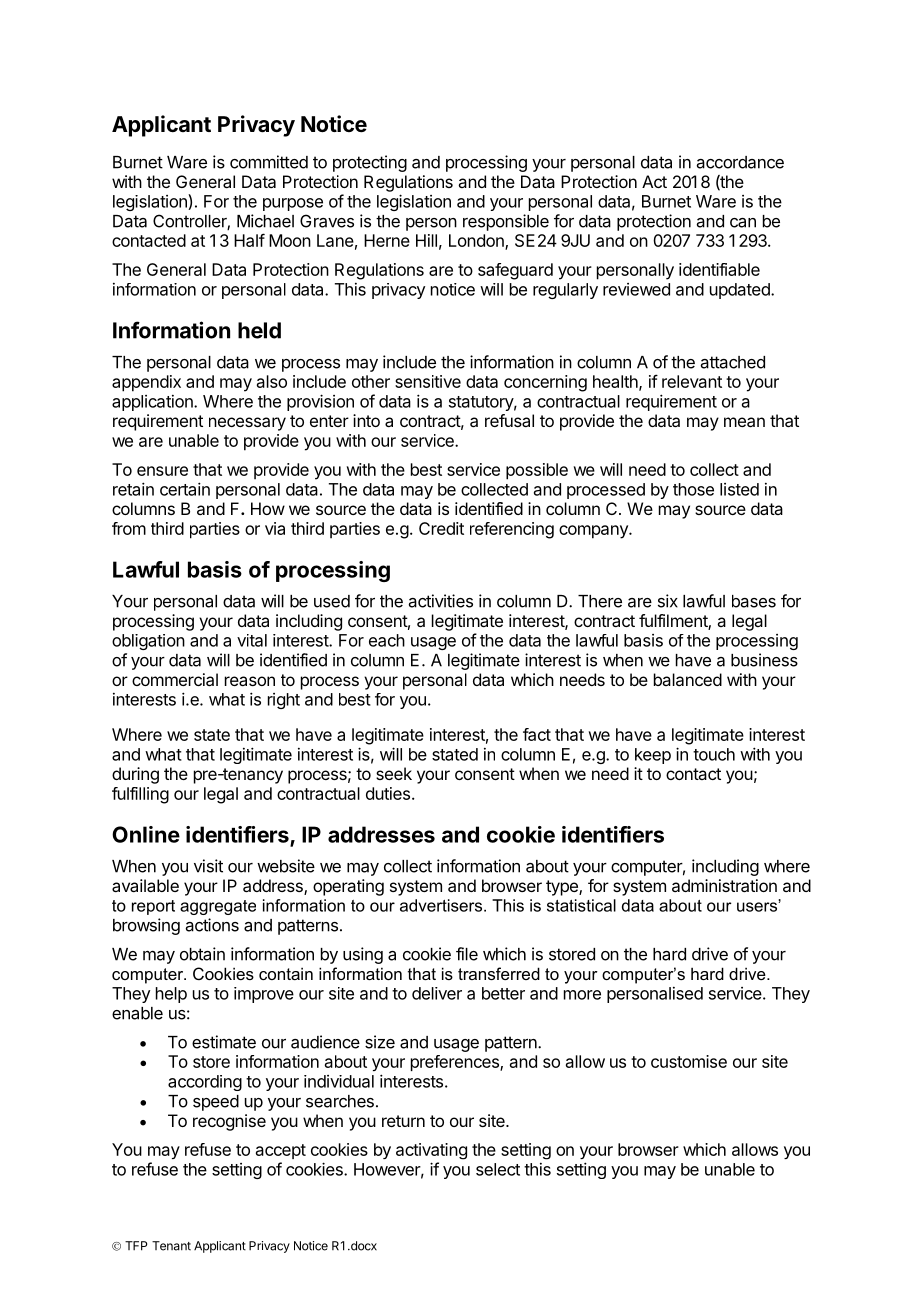 This screenshot has height=1308, width=924. I want to click on advertisers, so click(442, 905).
